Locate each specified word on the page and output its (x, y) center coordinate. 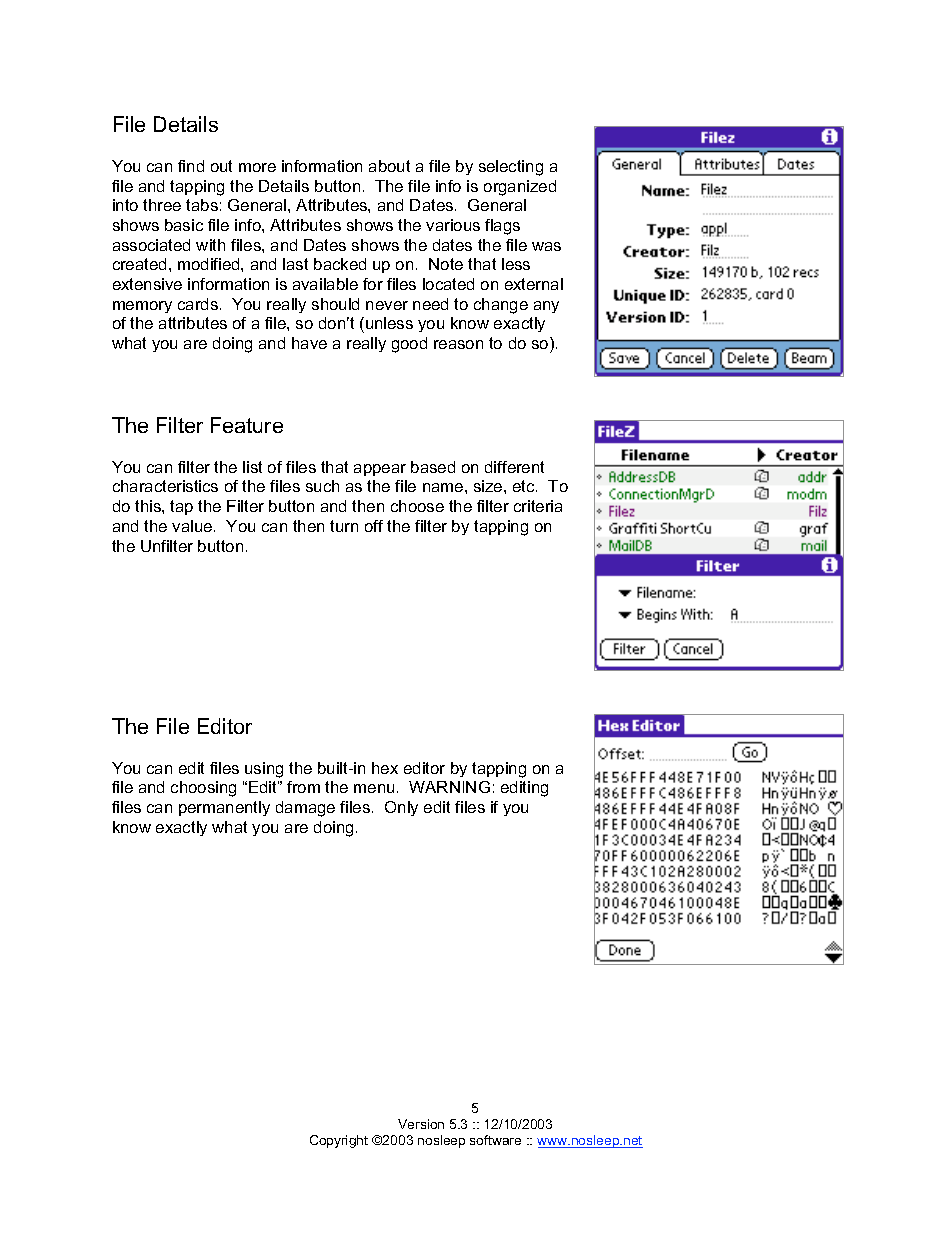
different (514, 467)
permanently (224, 808)
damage (305, 809)
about (389, 166)
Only (401, 808)
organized (520, 188)
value (193, 526)
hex (385, 768)
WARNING (449, 787)
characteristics (165, 486)
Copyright (339, 1141)
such (322, 486)
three (162, 205)
